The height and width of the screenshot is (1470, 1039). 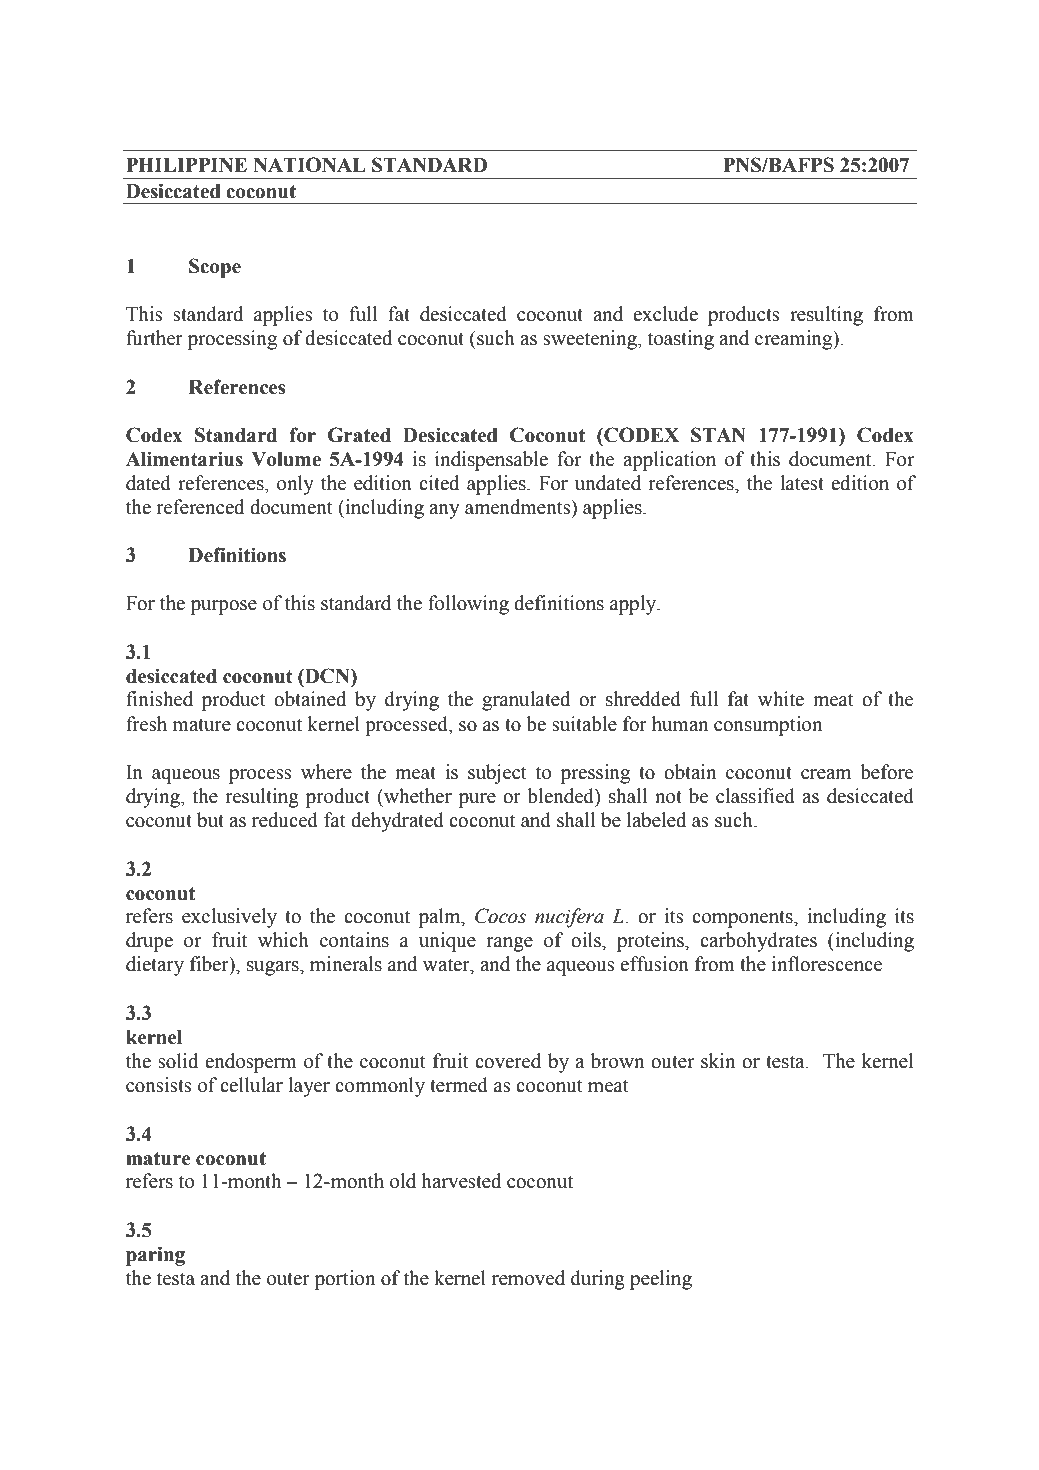 What do you see at coordinates (229, 918) in the screenshot?
I see `exclusively` at bounding box center [229, 918].
